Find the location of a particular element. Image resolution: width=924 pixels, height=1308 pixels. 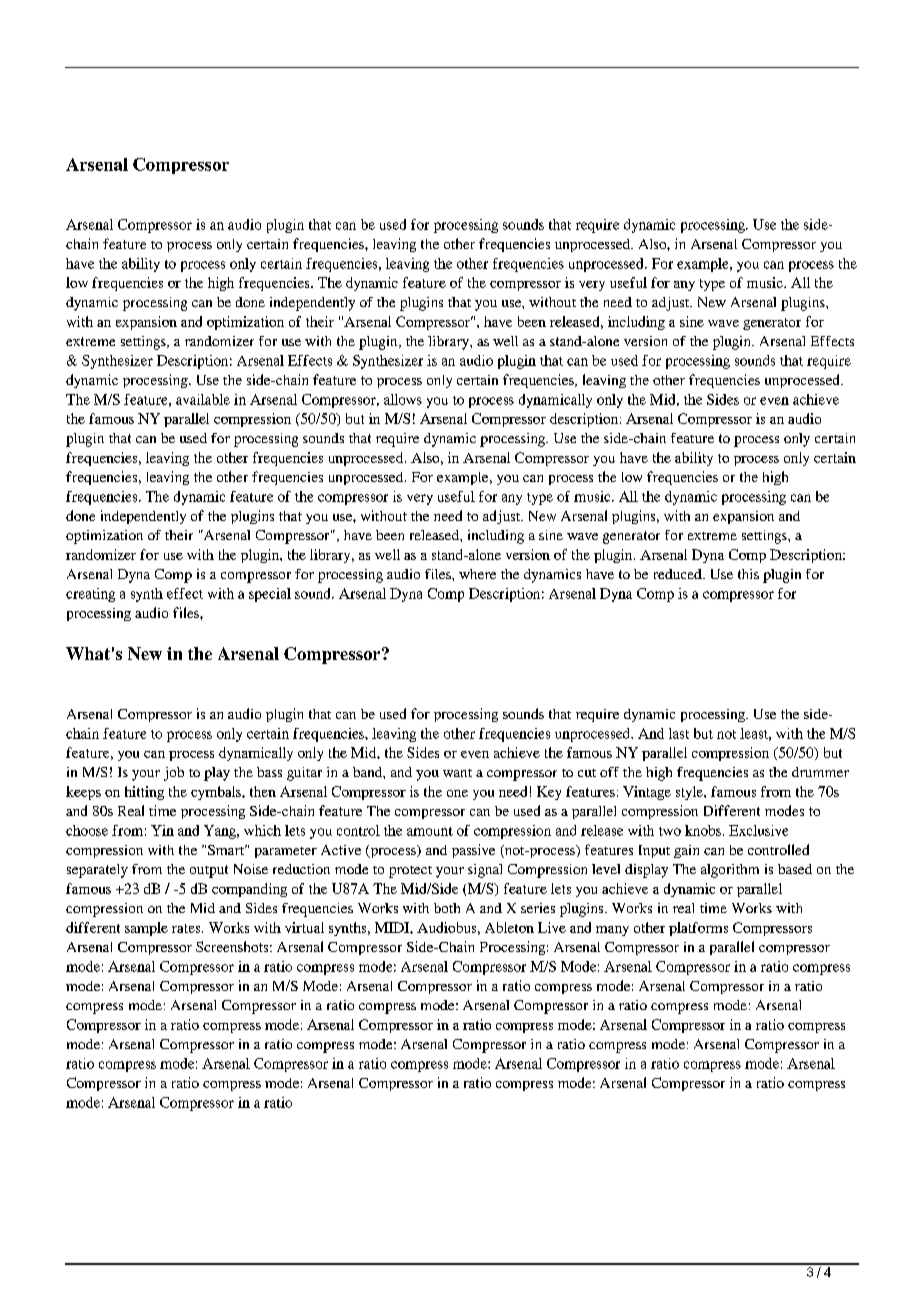

both is located at coordinates (447, 908).
